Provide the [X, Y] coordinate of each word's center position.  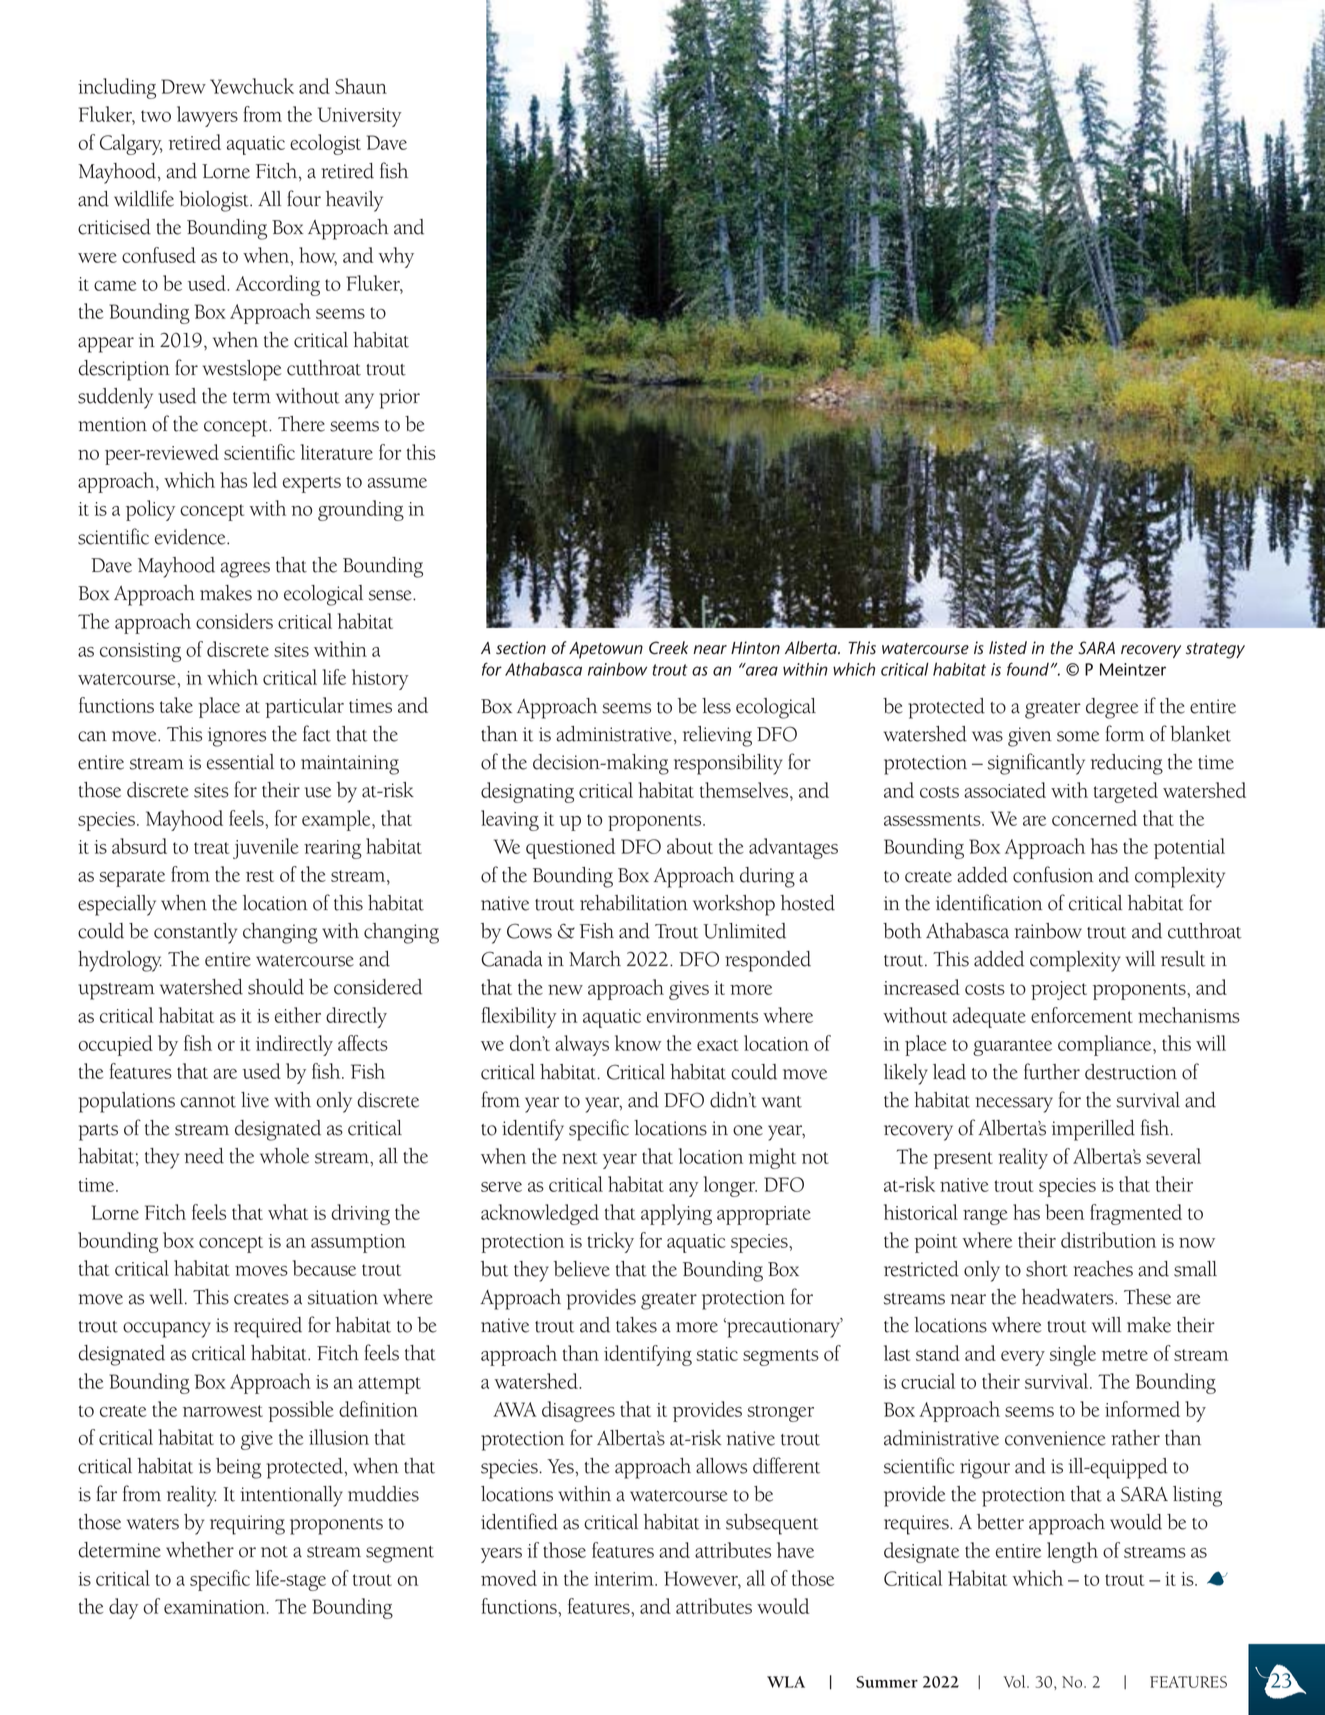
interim [625, 1579]
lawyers [207, 116]
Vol [1015, 1681]
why [396, 257]
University [360, 117]
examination [216, 1607]
